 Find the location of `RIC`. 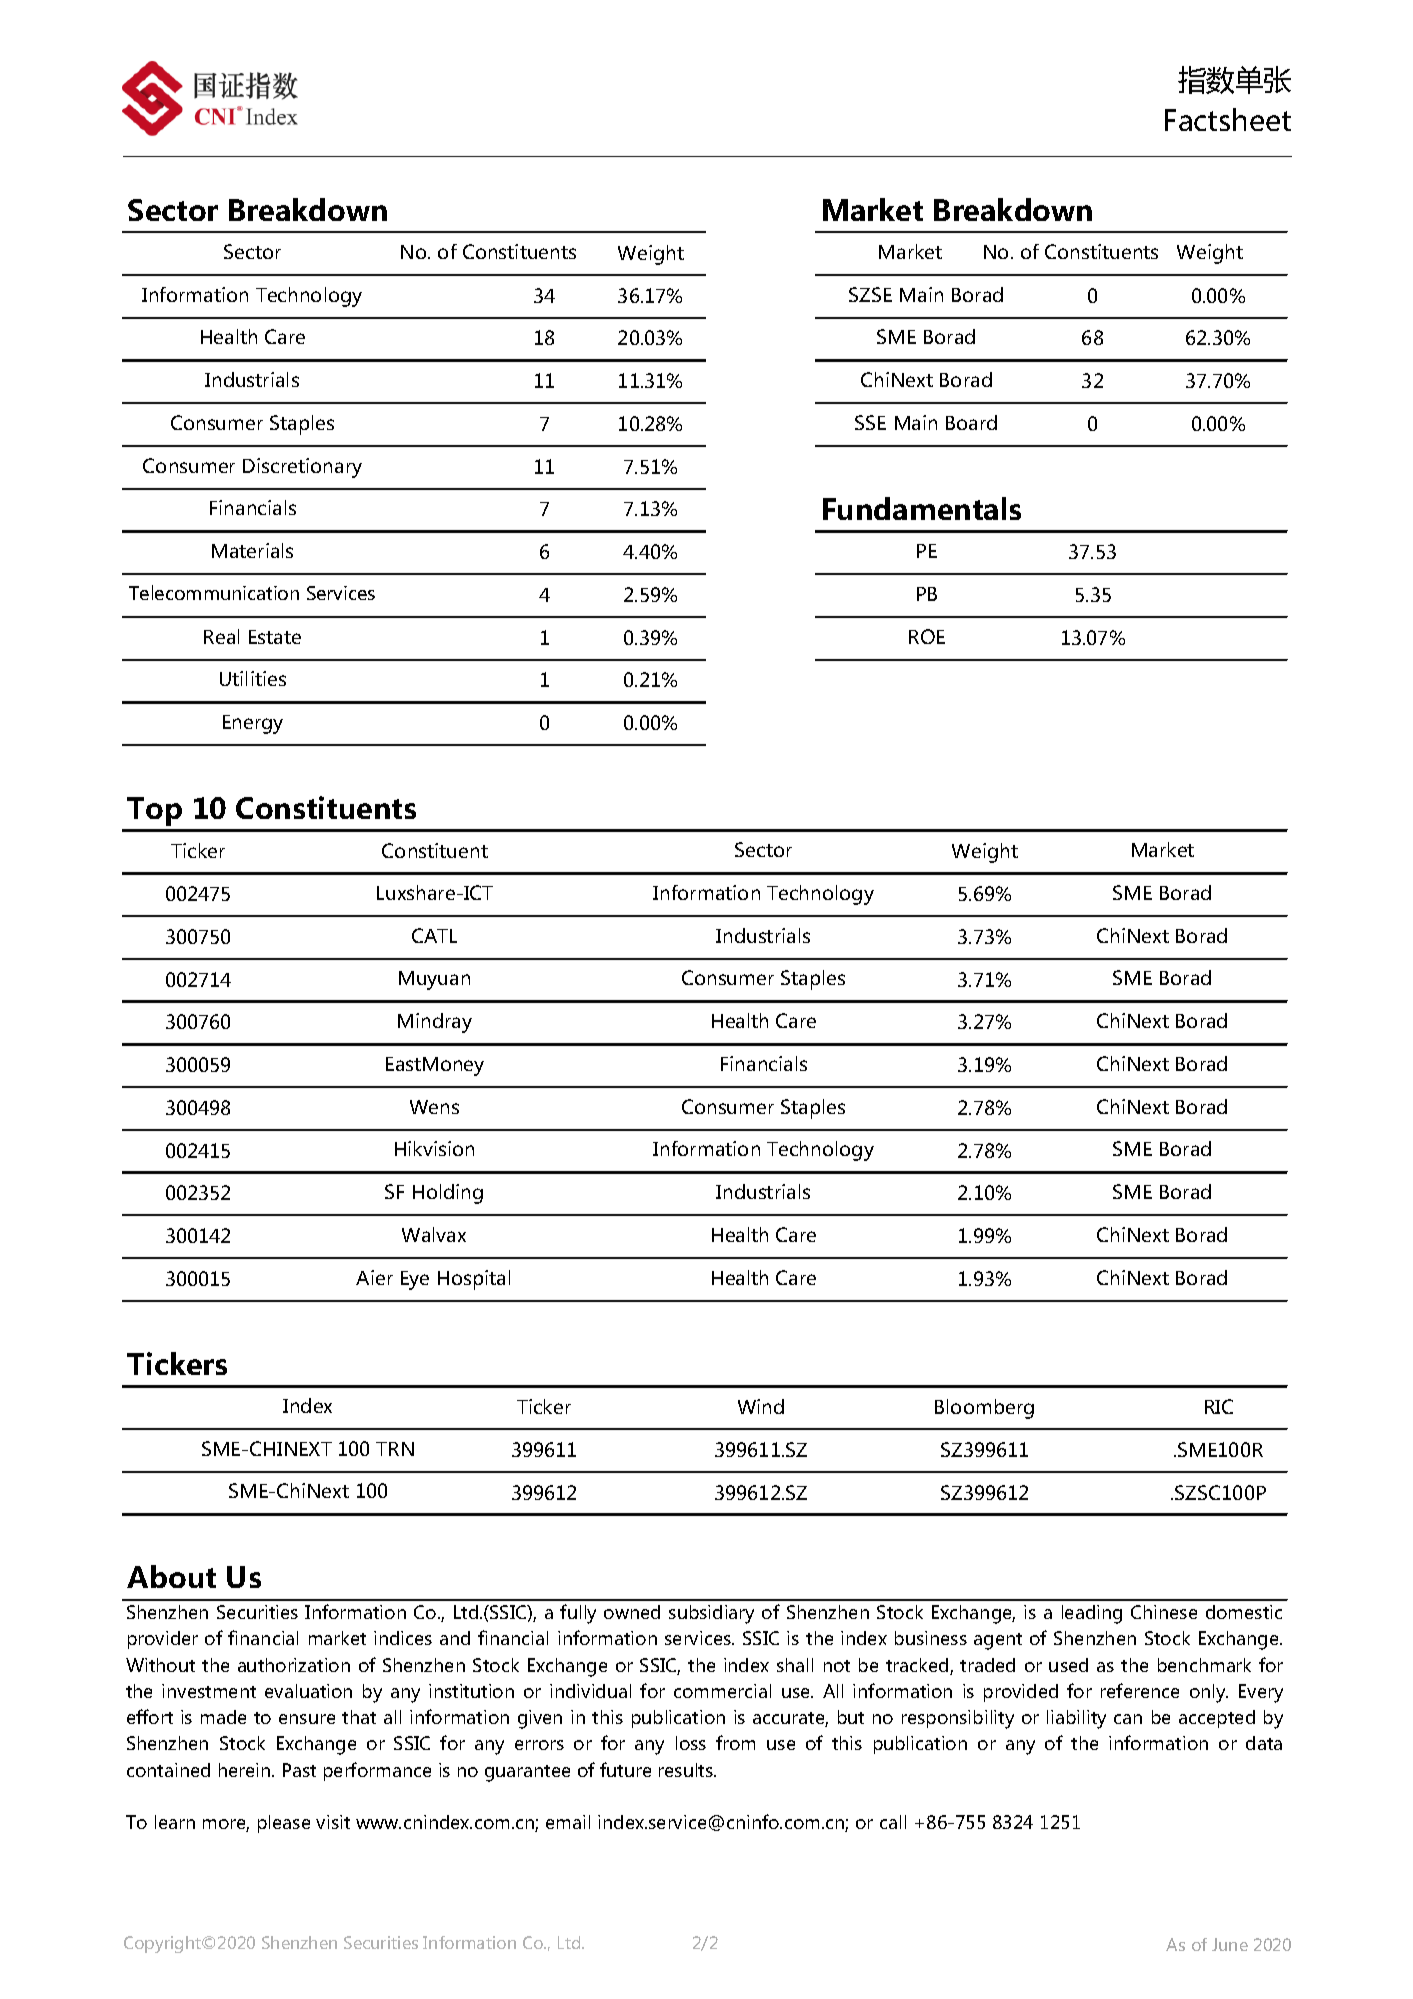

RIC is located at coordinates (1219, 1406).
